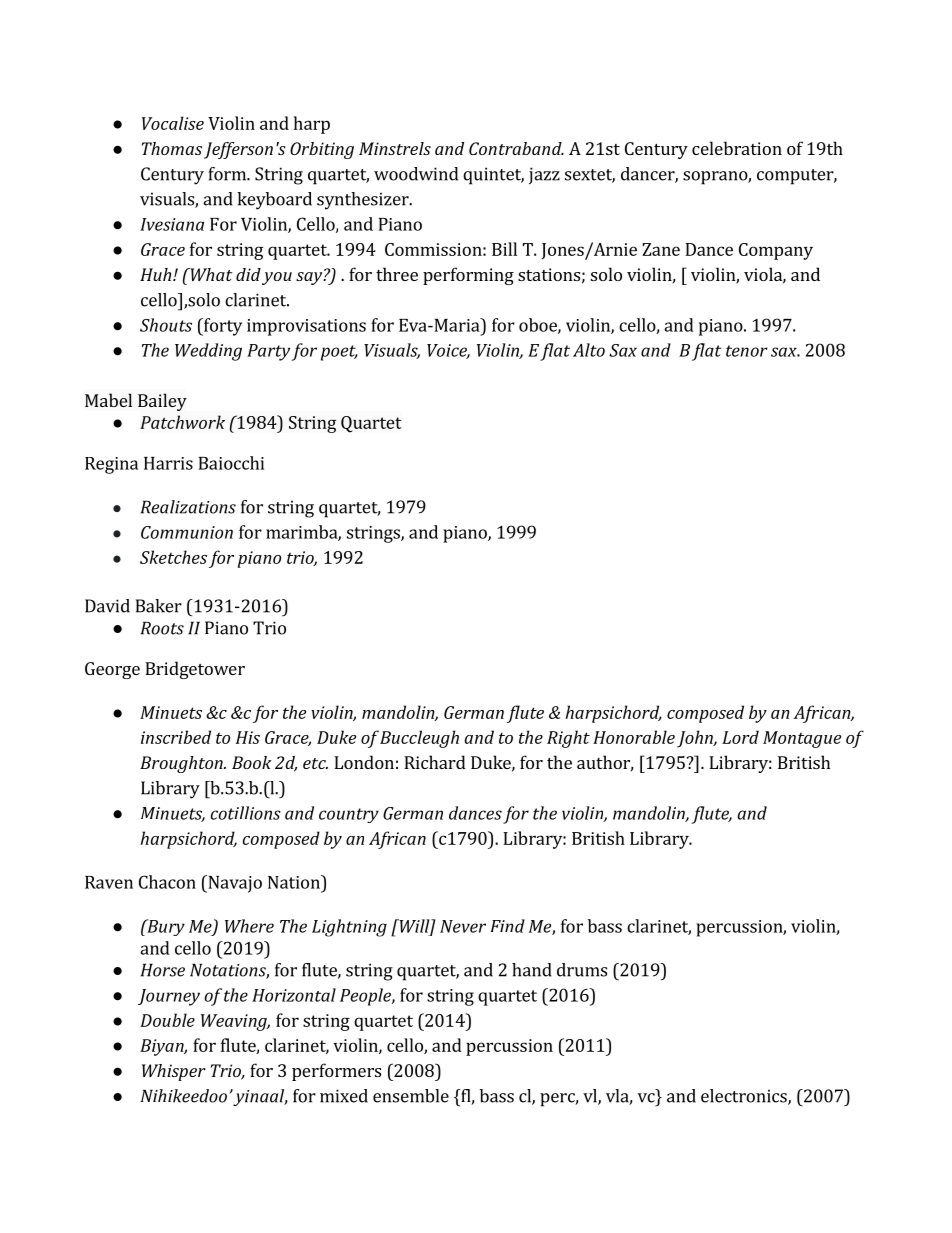 This page has height=1233, width=952. I want to click on electronics, so click(745, 1097).
